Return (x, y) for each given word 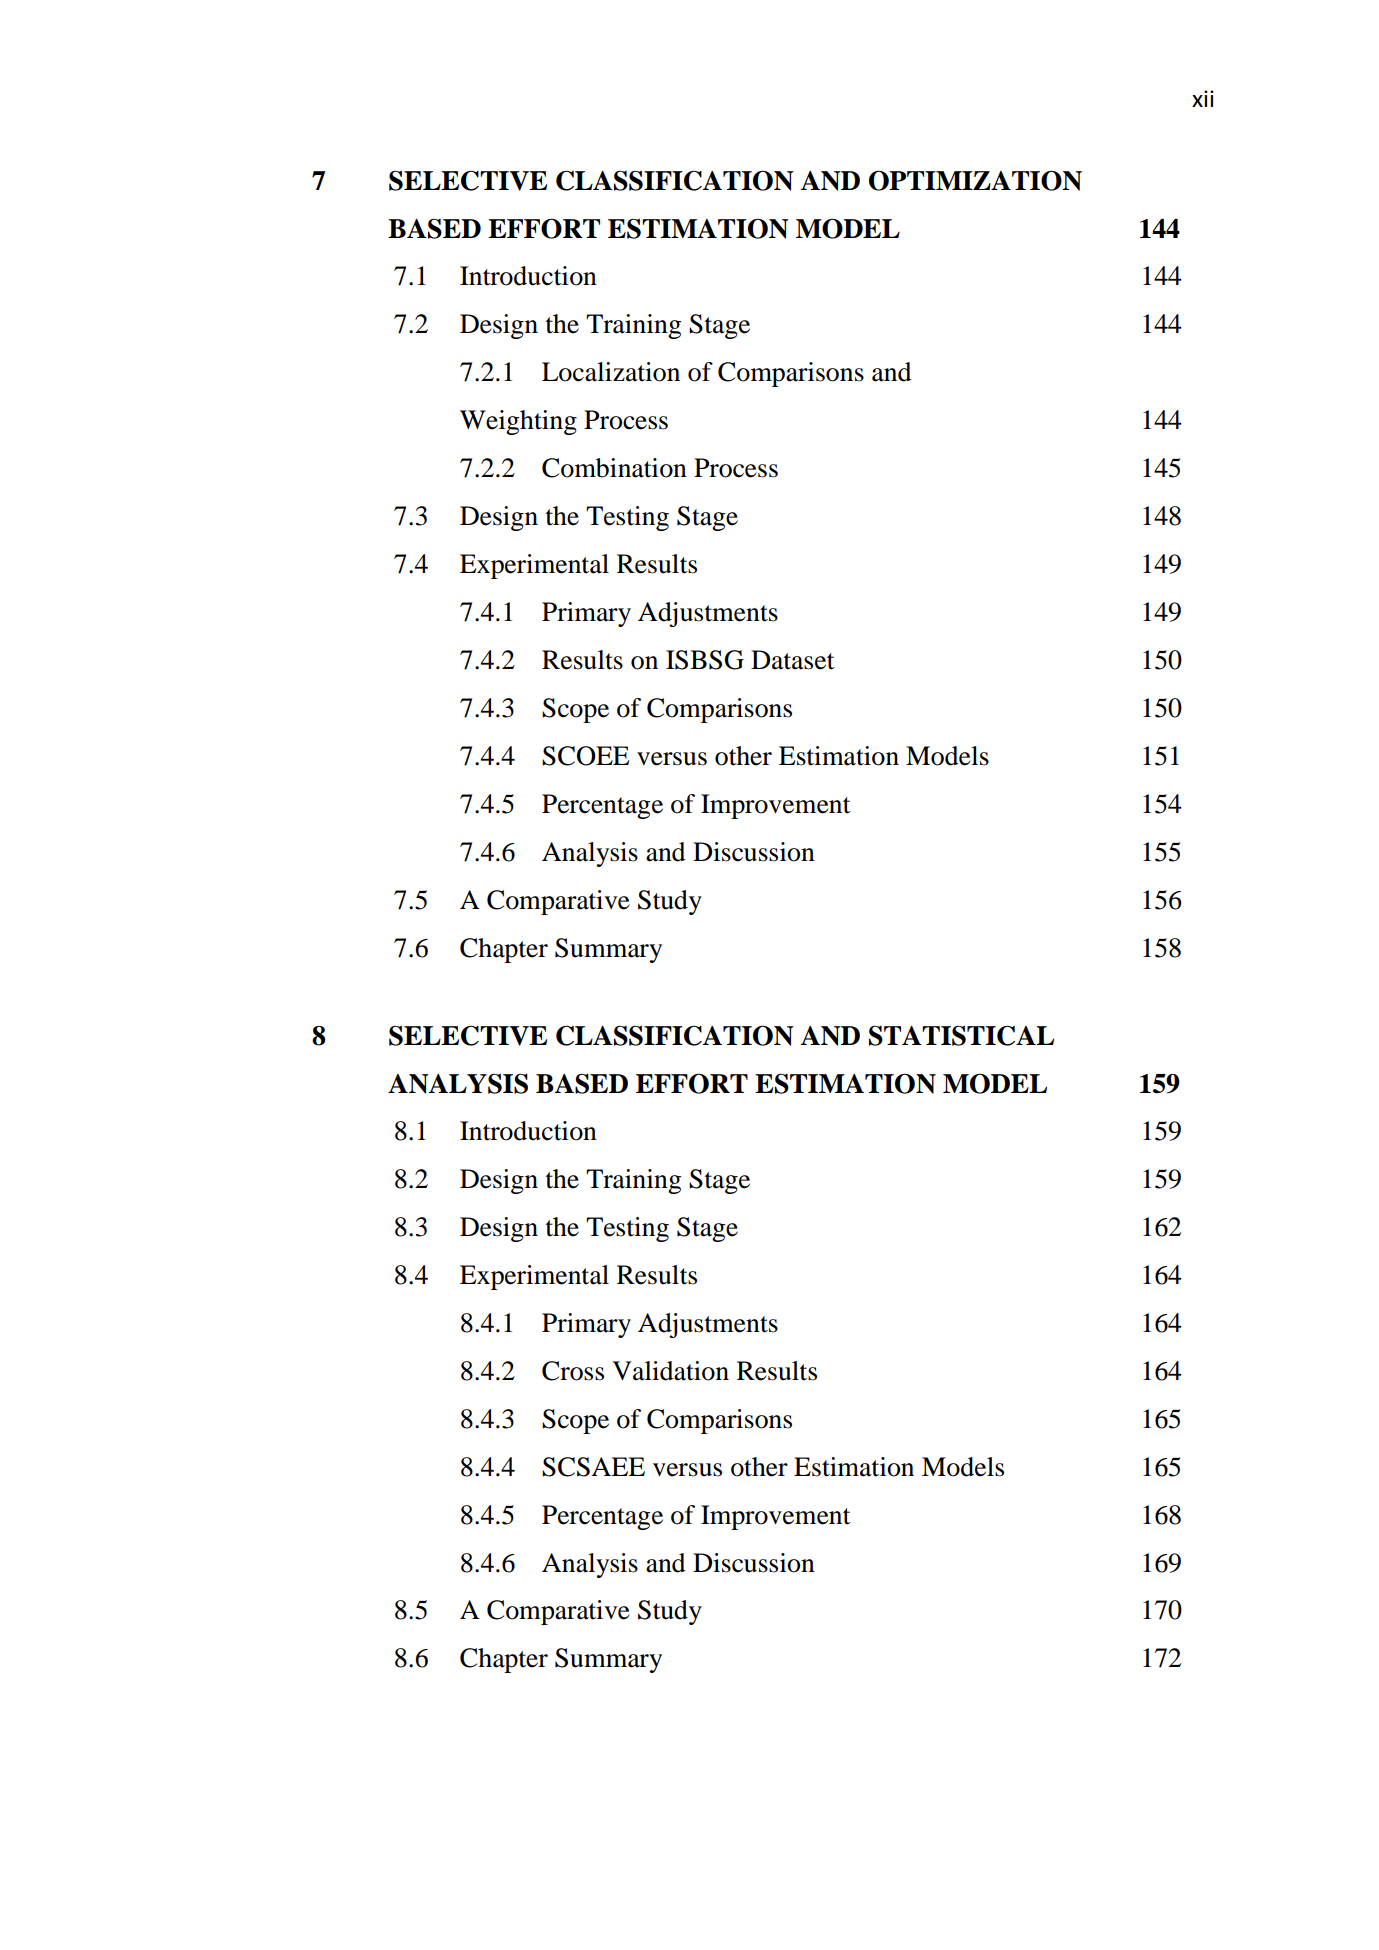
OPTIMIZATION (975, 180)
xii (1203, 98)
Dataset (793, 660)
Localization (611, 372)
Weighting (518, 422)
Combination (614, 468)
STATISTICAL (961, 1035)
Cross (573, 1371)
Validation (670, 1371)
